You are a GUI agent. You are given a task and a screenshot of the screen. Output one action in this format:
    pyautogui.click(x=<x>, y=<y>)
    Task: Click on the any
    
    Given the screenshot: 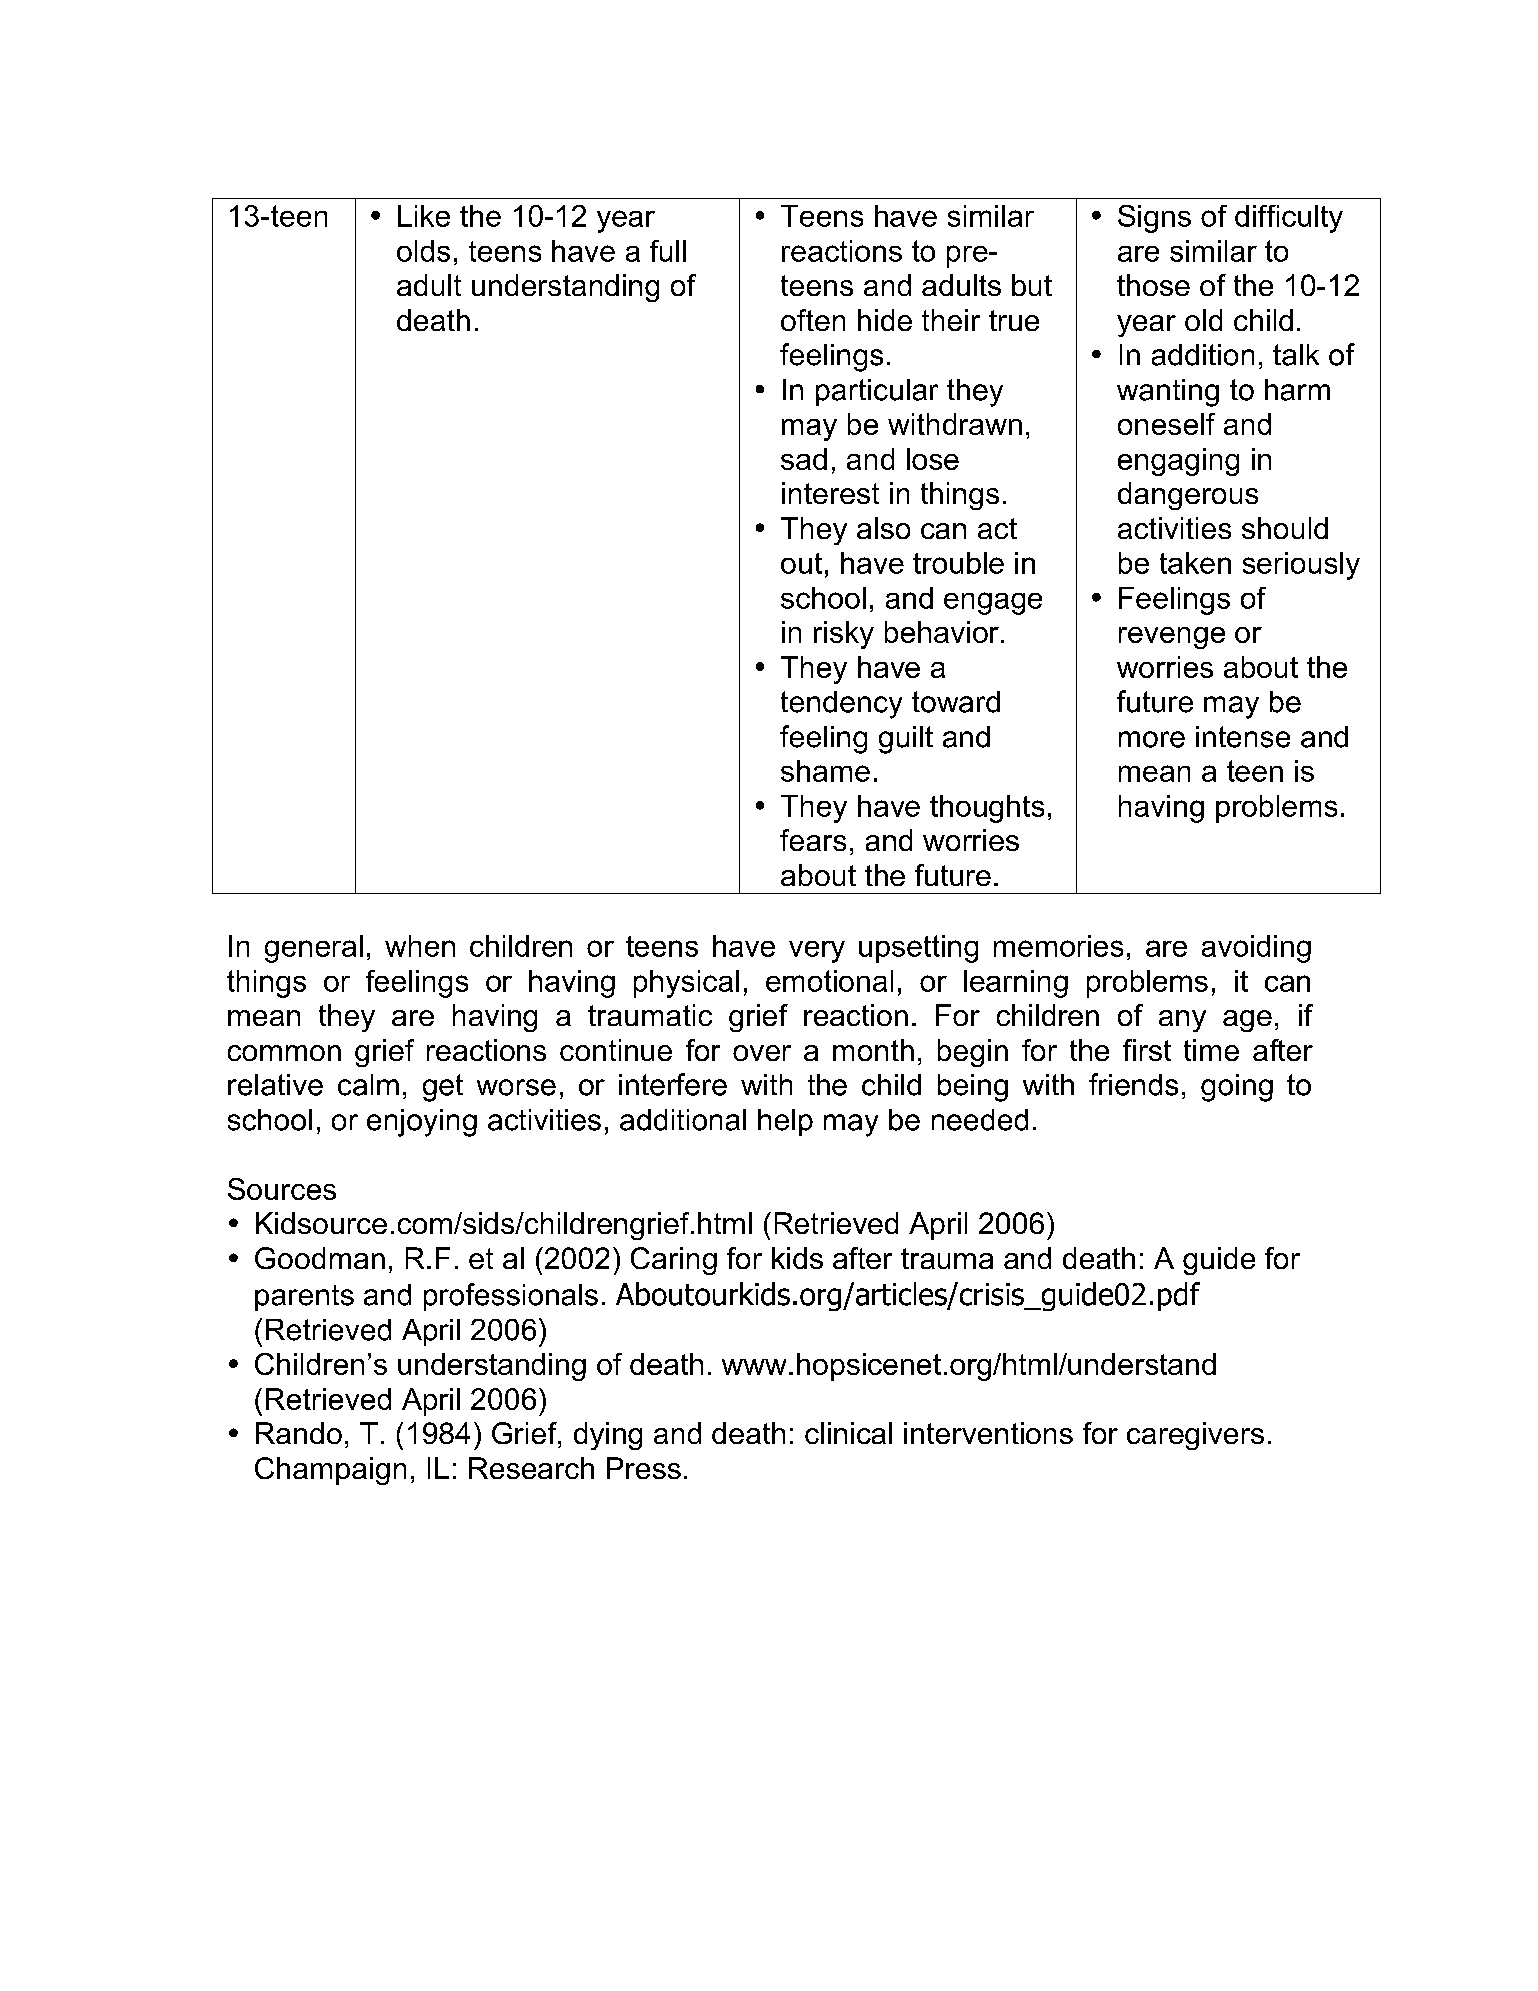 What is the action you would take?
    pyautogui.click(x=1182, y=1021)
